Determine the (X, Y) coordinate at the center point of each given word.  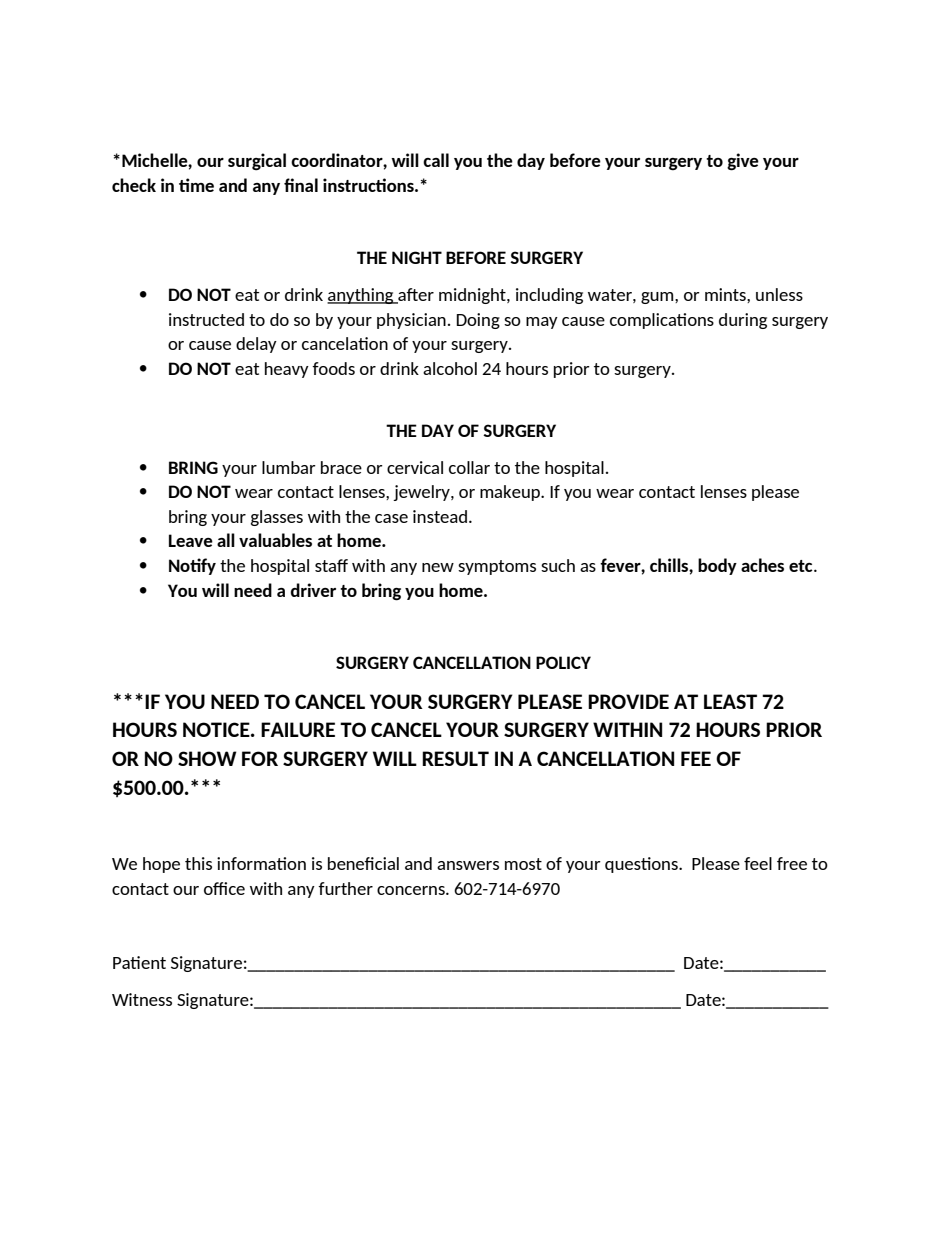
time (196, 185)
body (717, 566)
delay (256, 345)
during (743, 321)
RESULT (455, 758)
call (436, 160)
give (743, 162)
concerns (412, 890)
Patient (139, 962)
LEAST (730, 701)
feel (758, 863)
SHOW (207, 758)
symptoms (497, 567)
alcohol (450, 368)
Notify (192, 566)
